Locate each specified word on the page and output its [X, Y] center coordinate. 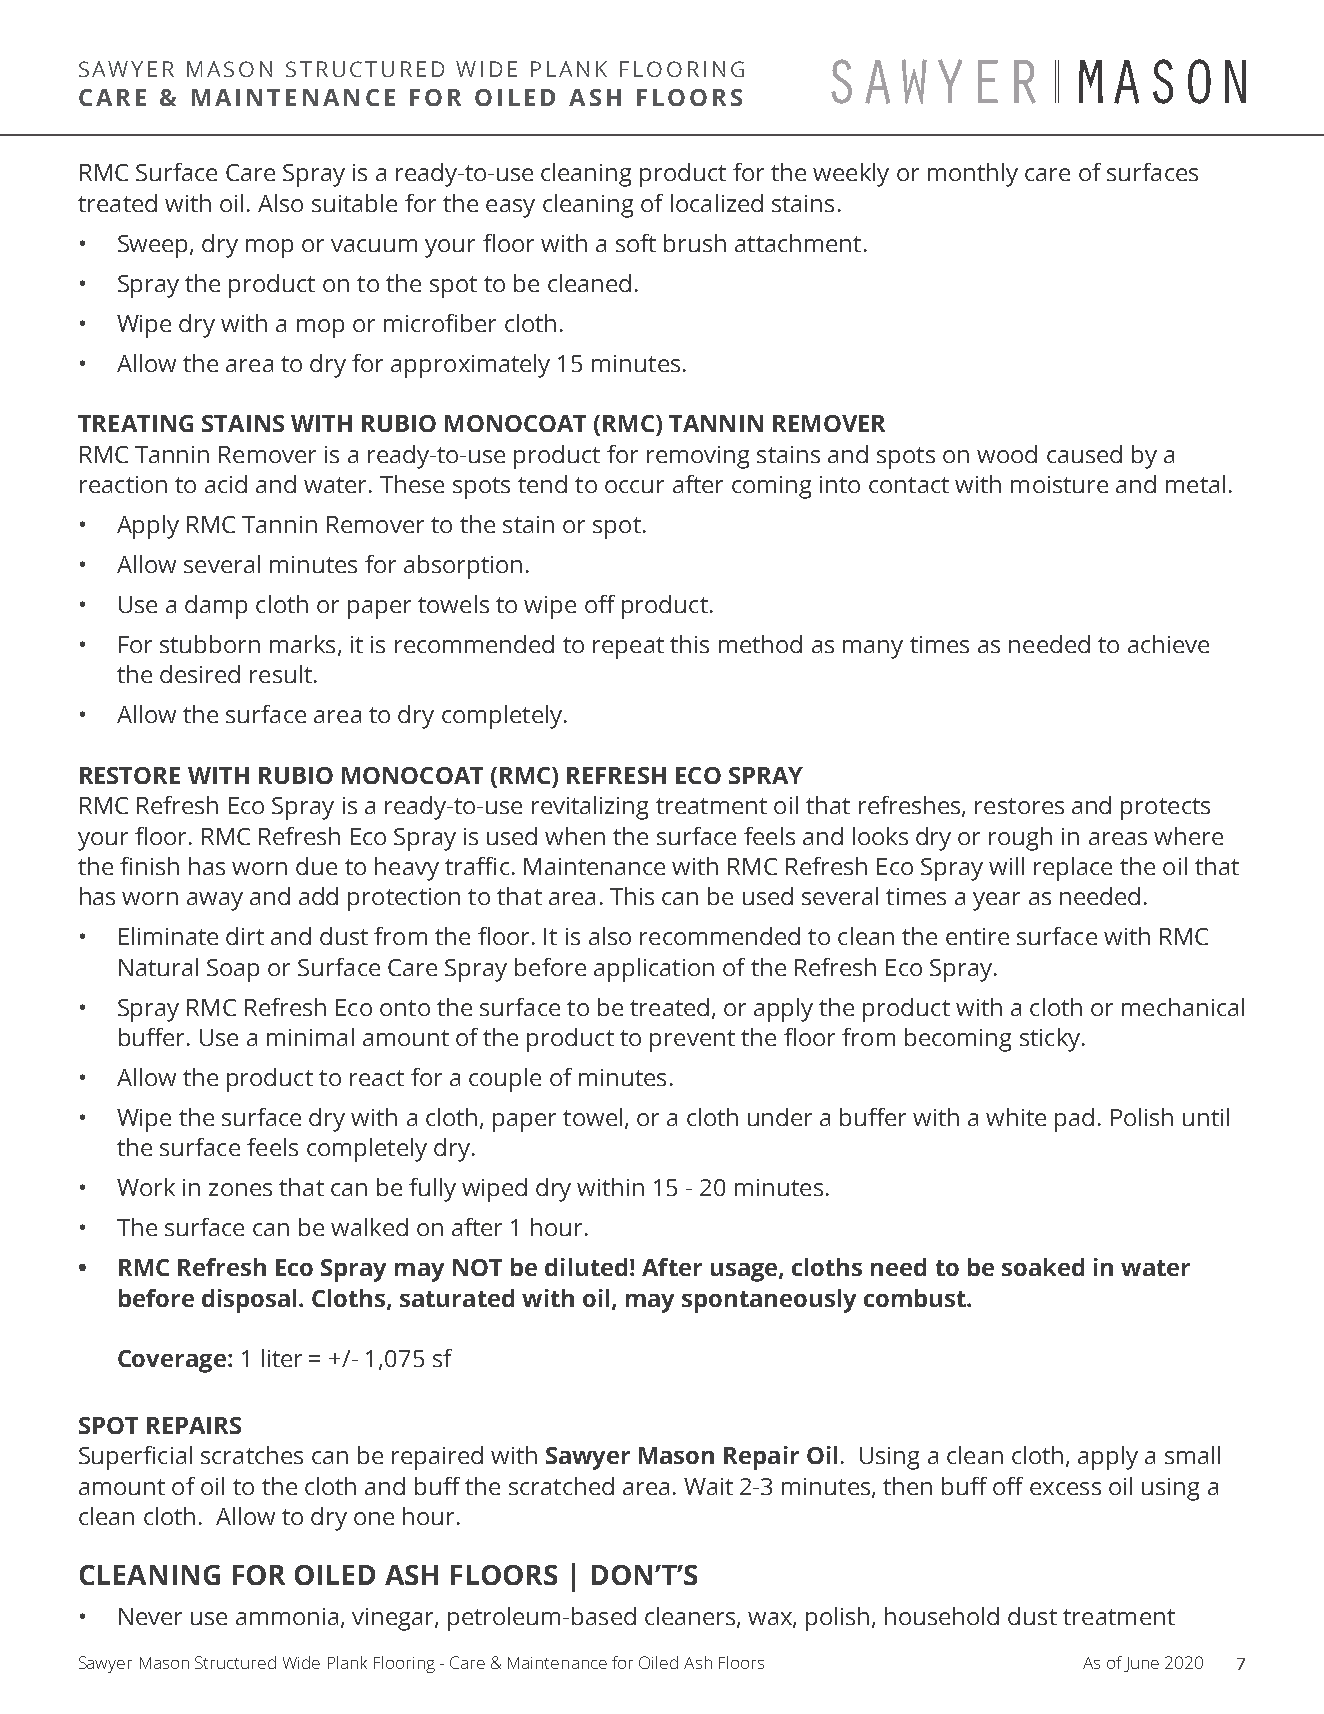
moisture [1059, 484]
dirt [245, 936]
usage [745, 1272]
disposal [249, 1301]
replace [1073, 869]
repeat [628, 648]
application [654, 970]
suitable [354, 203]
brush [695, 243]
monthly [973, 175]
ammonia [287, 1616]
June [1141, 1664]
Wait [708, 1486]
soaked [1043, 1267]
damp [216, 607]
